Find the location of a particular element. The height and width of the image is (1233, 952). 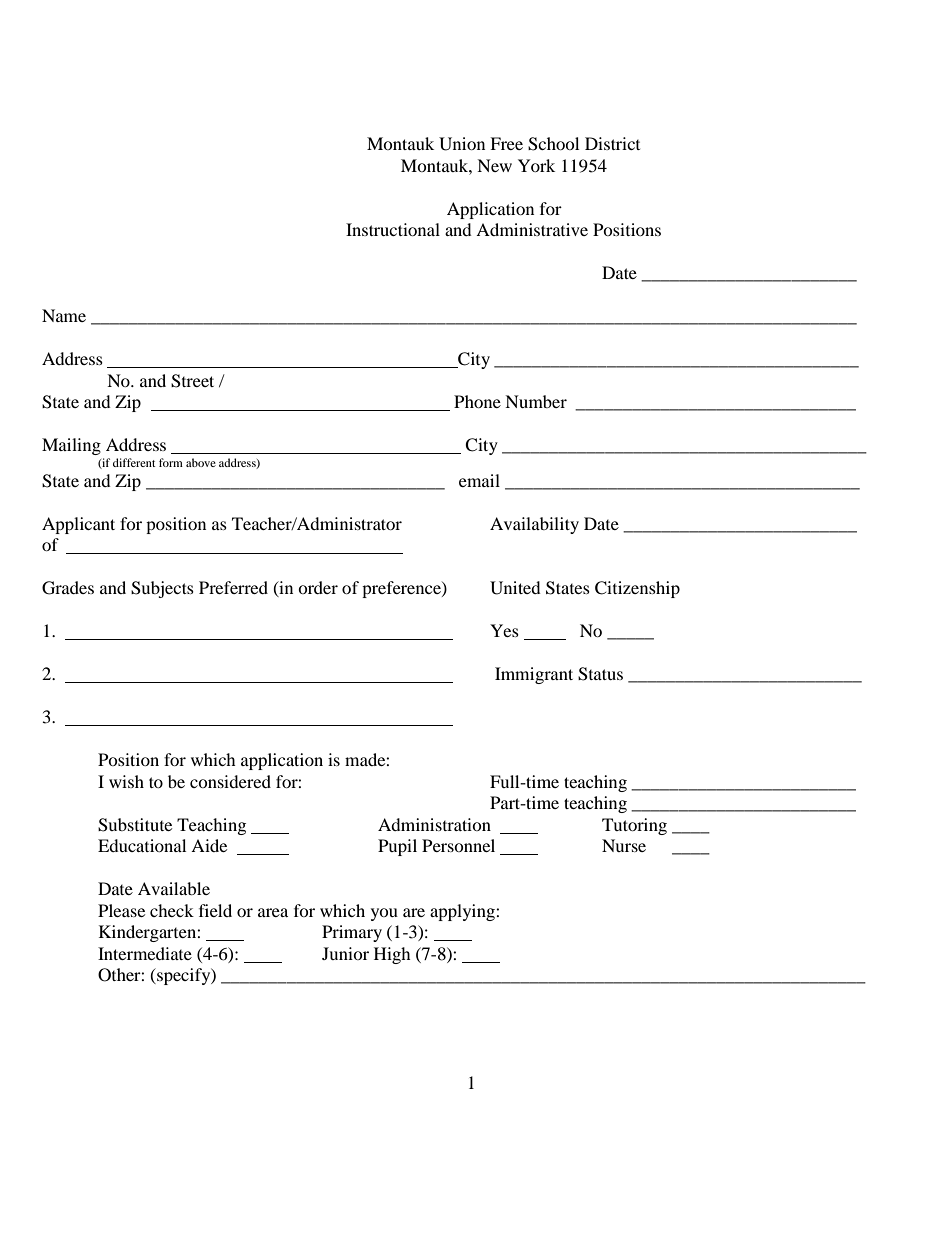

different is located at coordinates (134, 462).
